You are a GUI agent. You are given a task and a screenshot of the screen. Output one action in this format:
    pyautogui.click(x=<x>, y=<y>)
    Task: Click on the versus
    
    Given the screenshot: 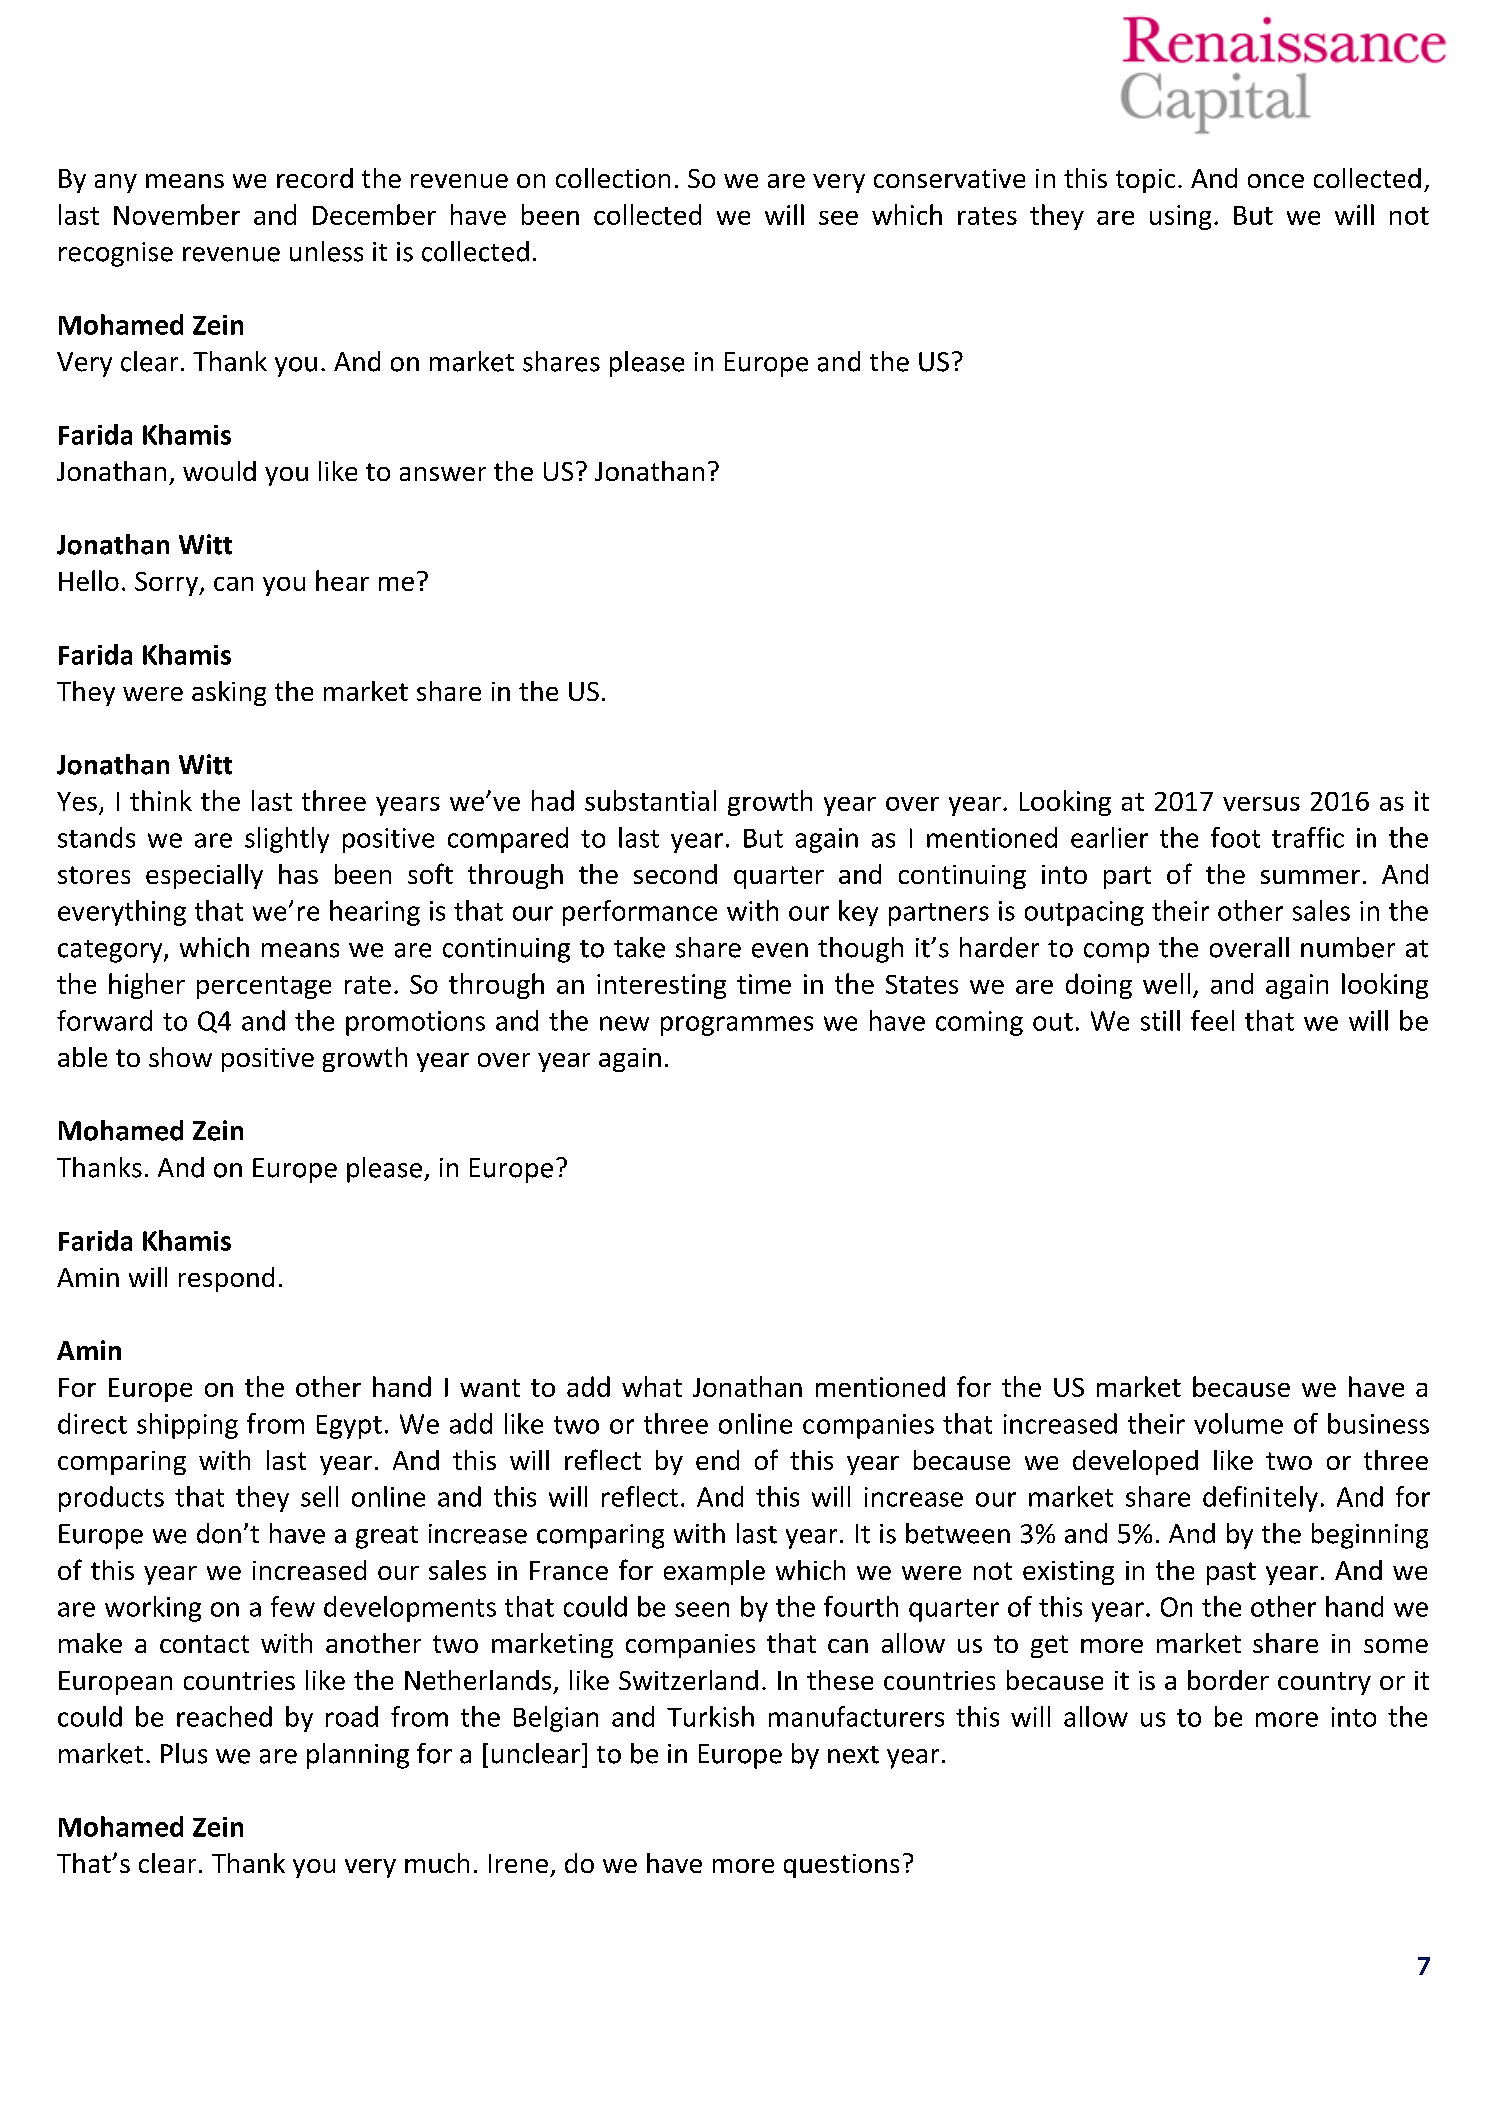 What is the action you would take?
    pyautogui.click(x=1261, y=804)
